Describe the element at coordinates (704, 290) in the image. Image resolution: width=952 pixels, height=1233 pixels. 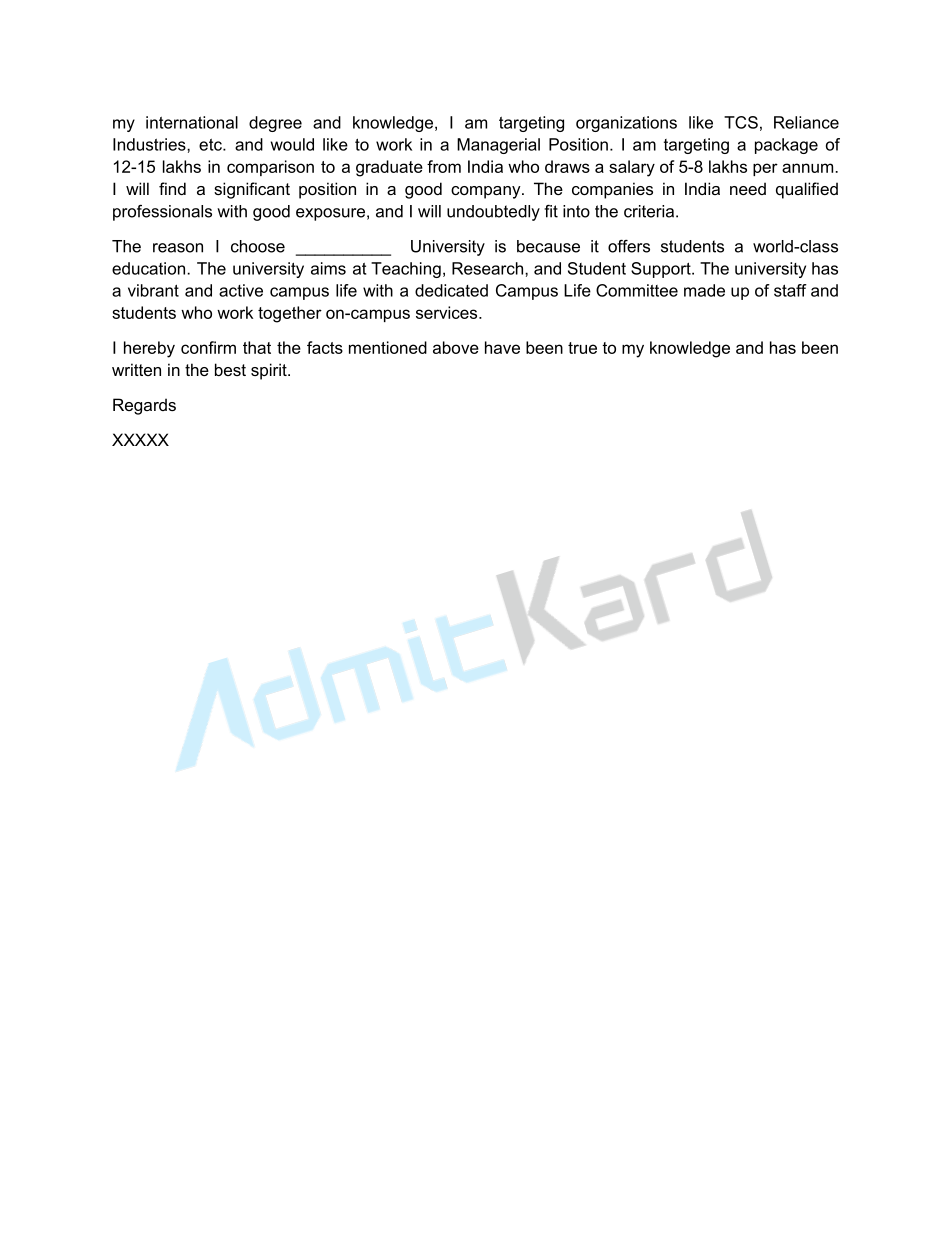
I see `made` at that location.
